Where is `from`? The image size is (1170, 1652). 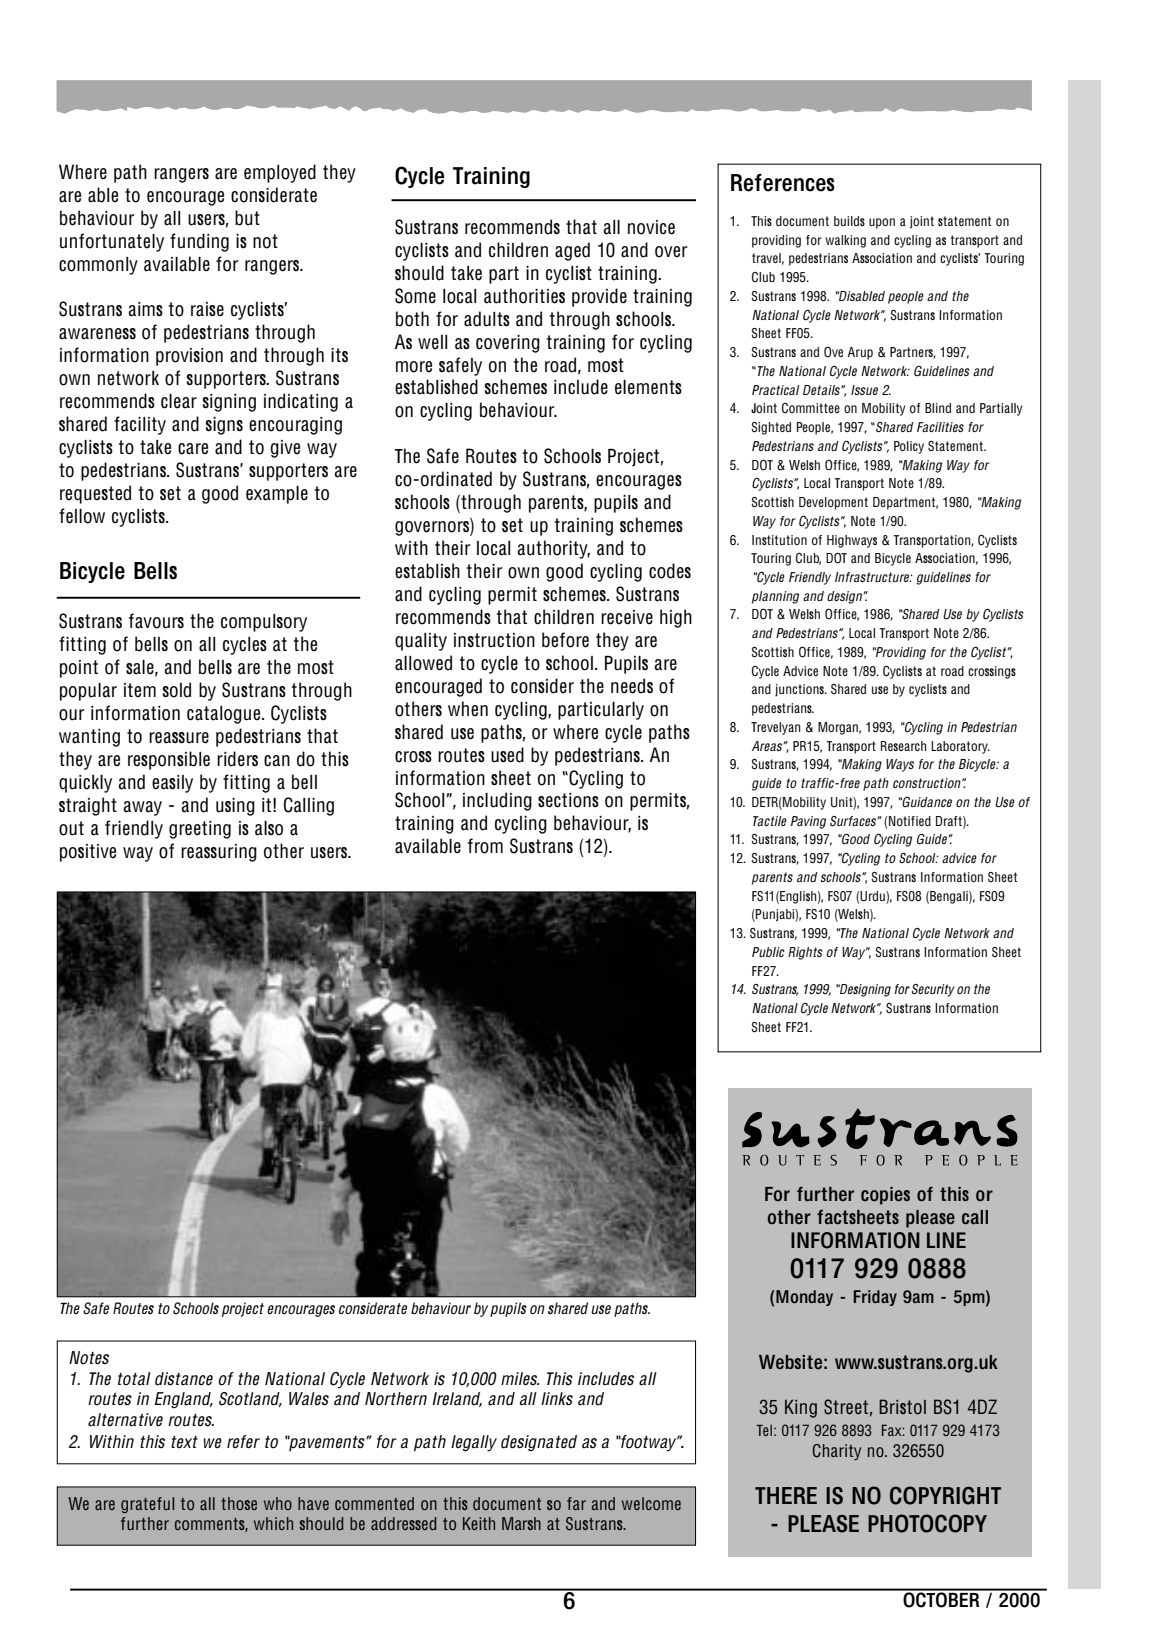 from is located at coordinates (485, 846).
